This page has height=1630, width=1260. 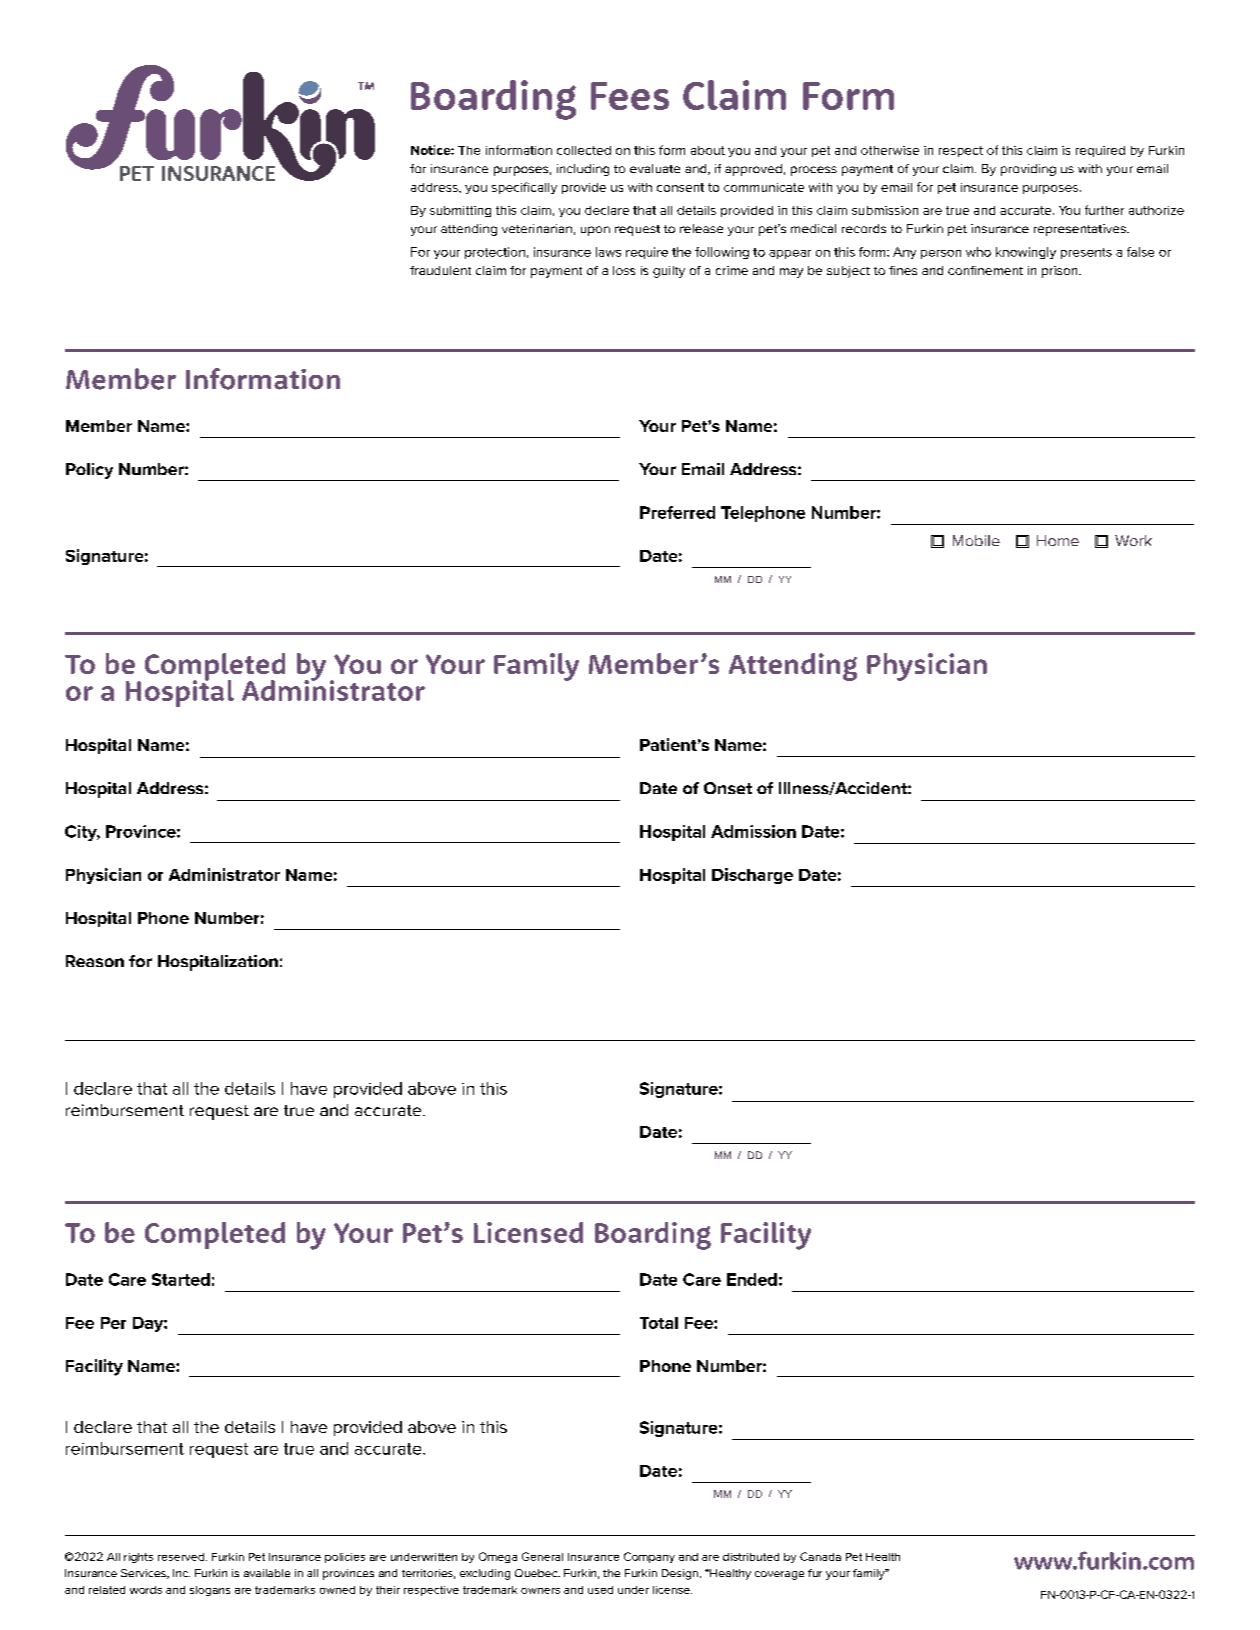 I want to click on Canada, so click(x=820, y=1556).
